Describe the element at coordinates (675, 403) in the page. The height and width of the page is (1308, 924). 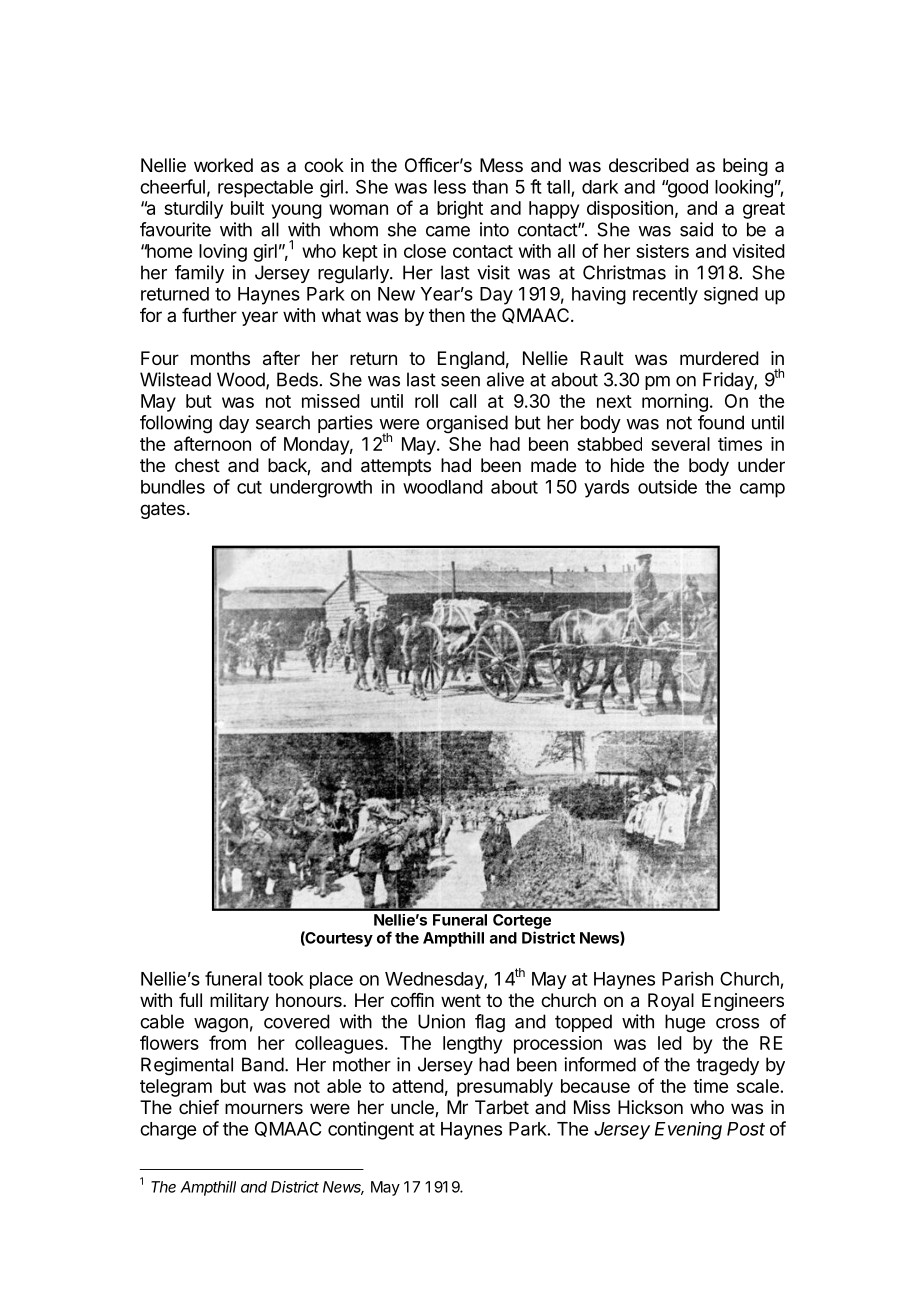
I see `morning` at that location.
